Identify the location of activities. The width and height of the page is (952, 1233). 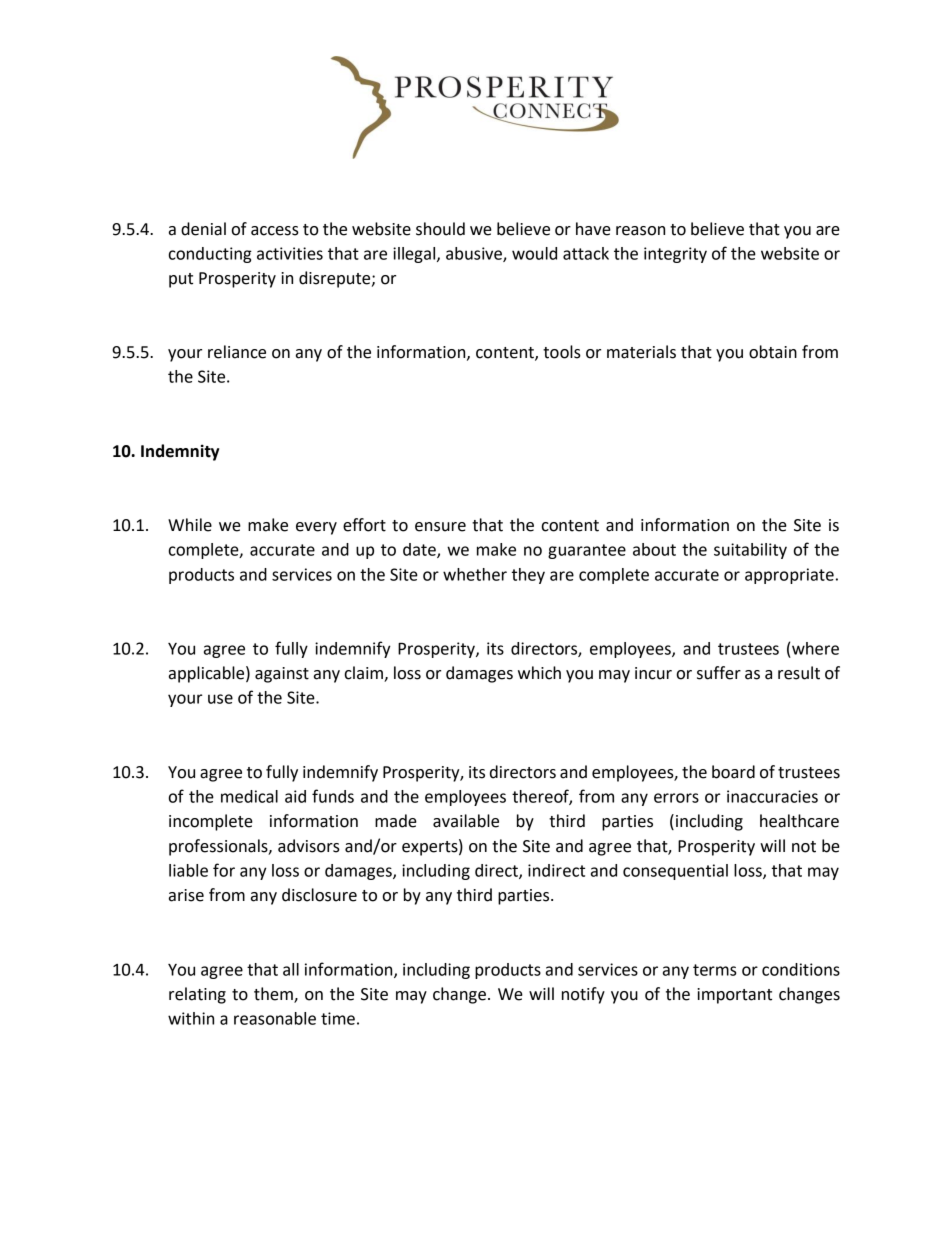
(290, 253).
